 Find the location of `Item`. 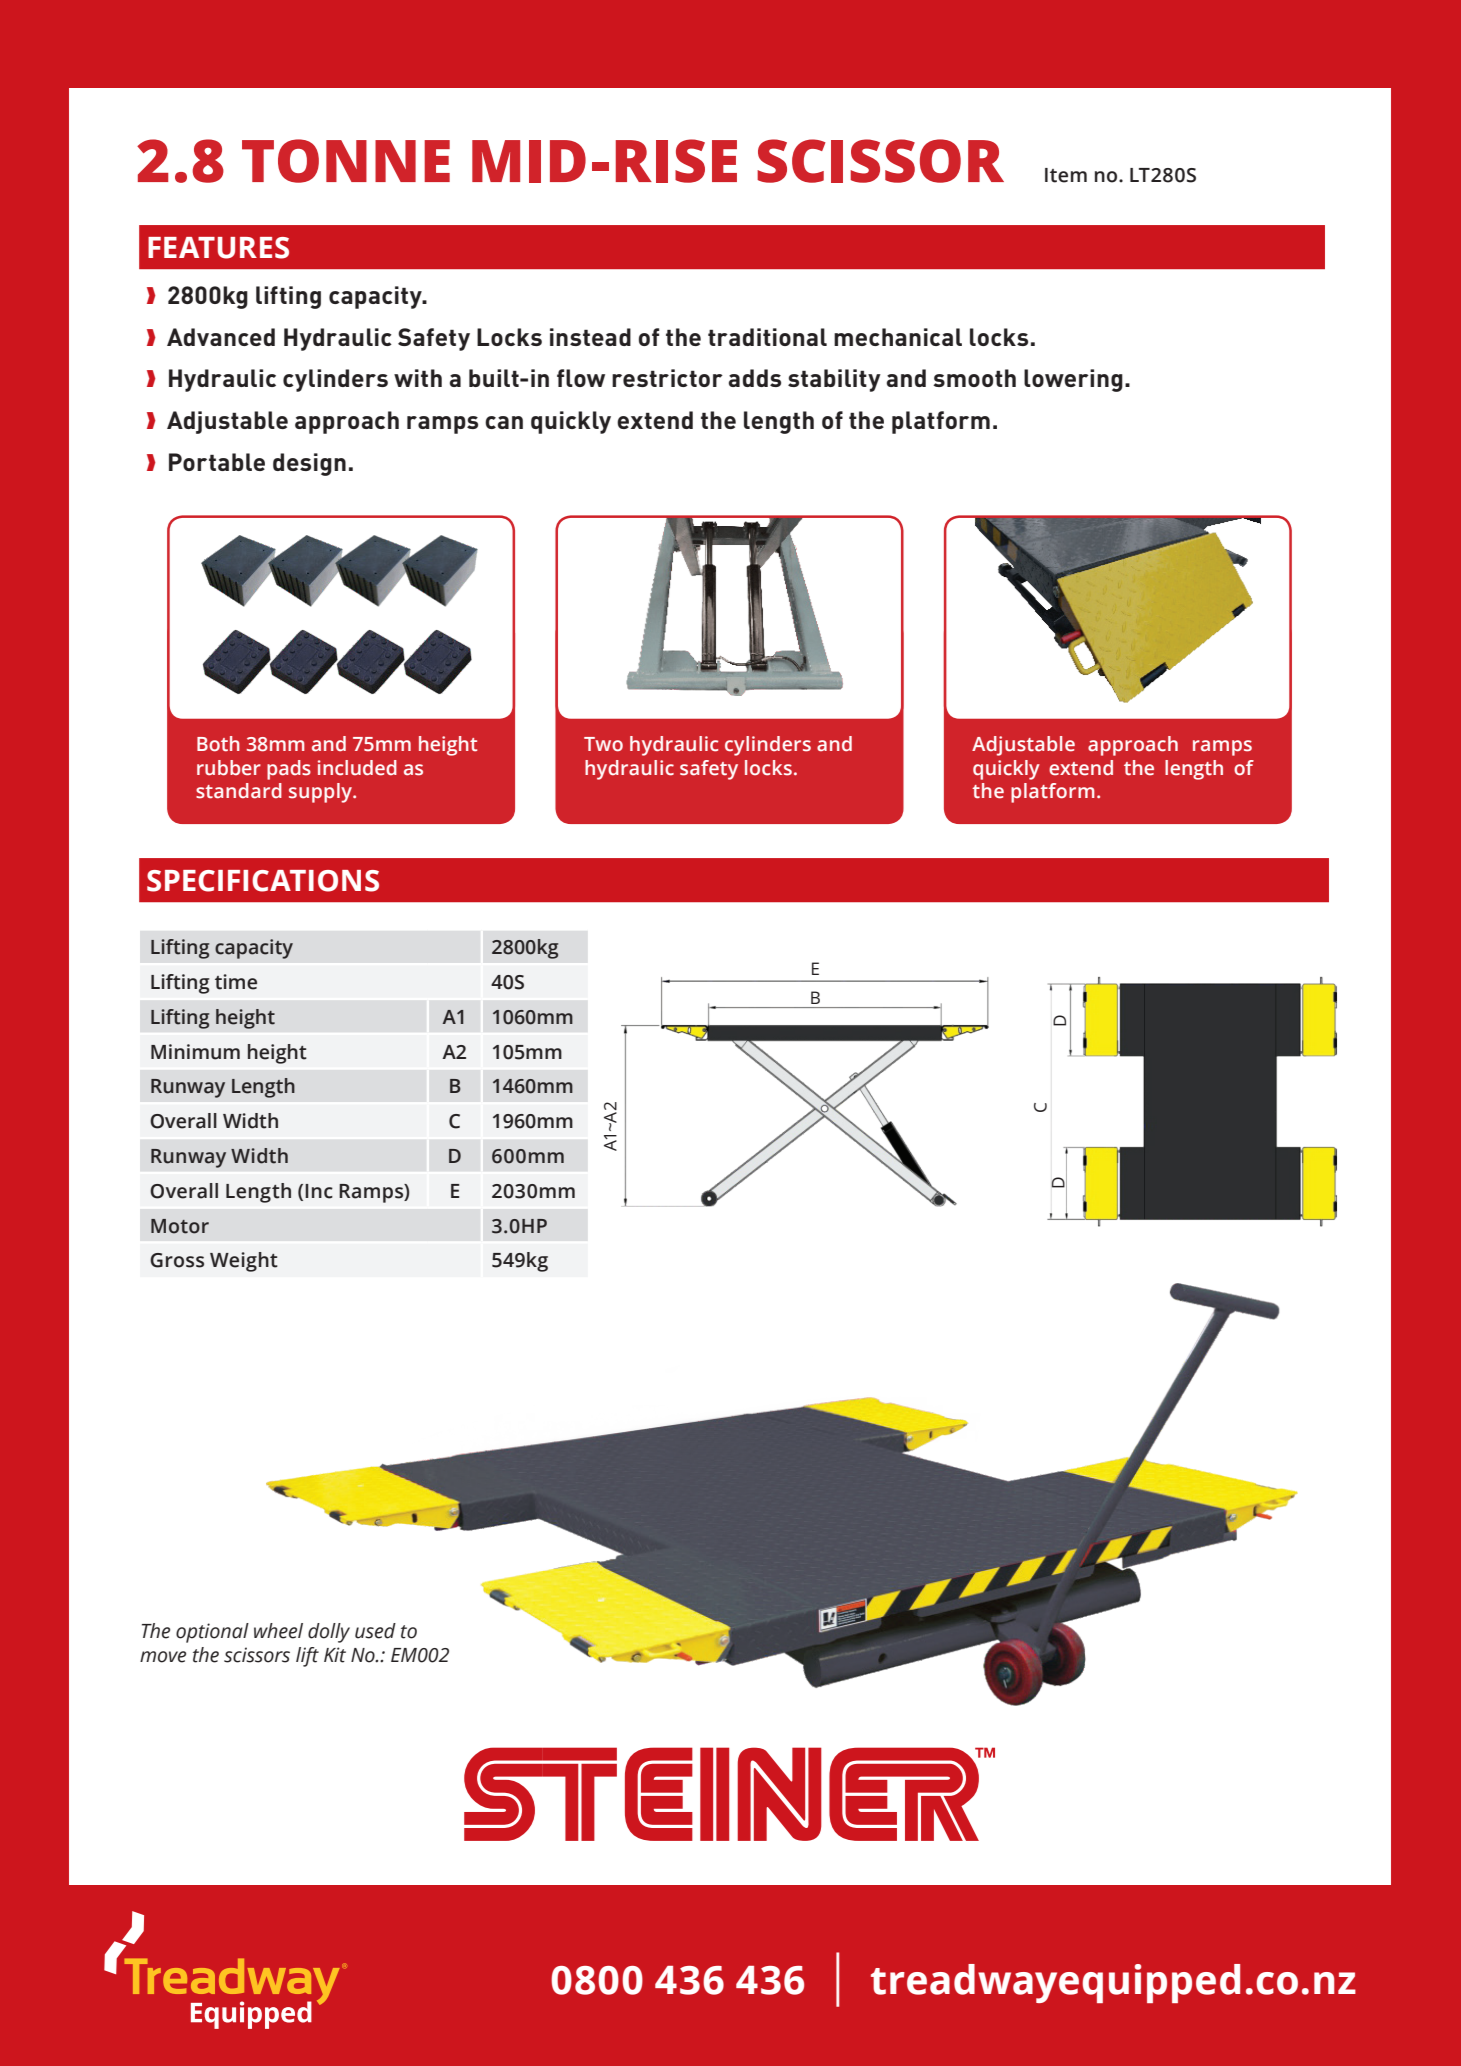

Item is located at coordinates (1066, 175).
